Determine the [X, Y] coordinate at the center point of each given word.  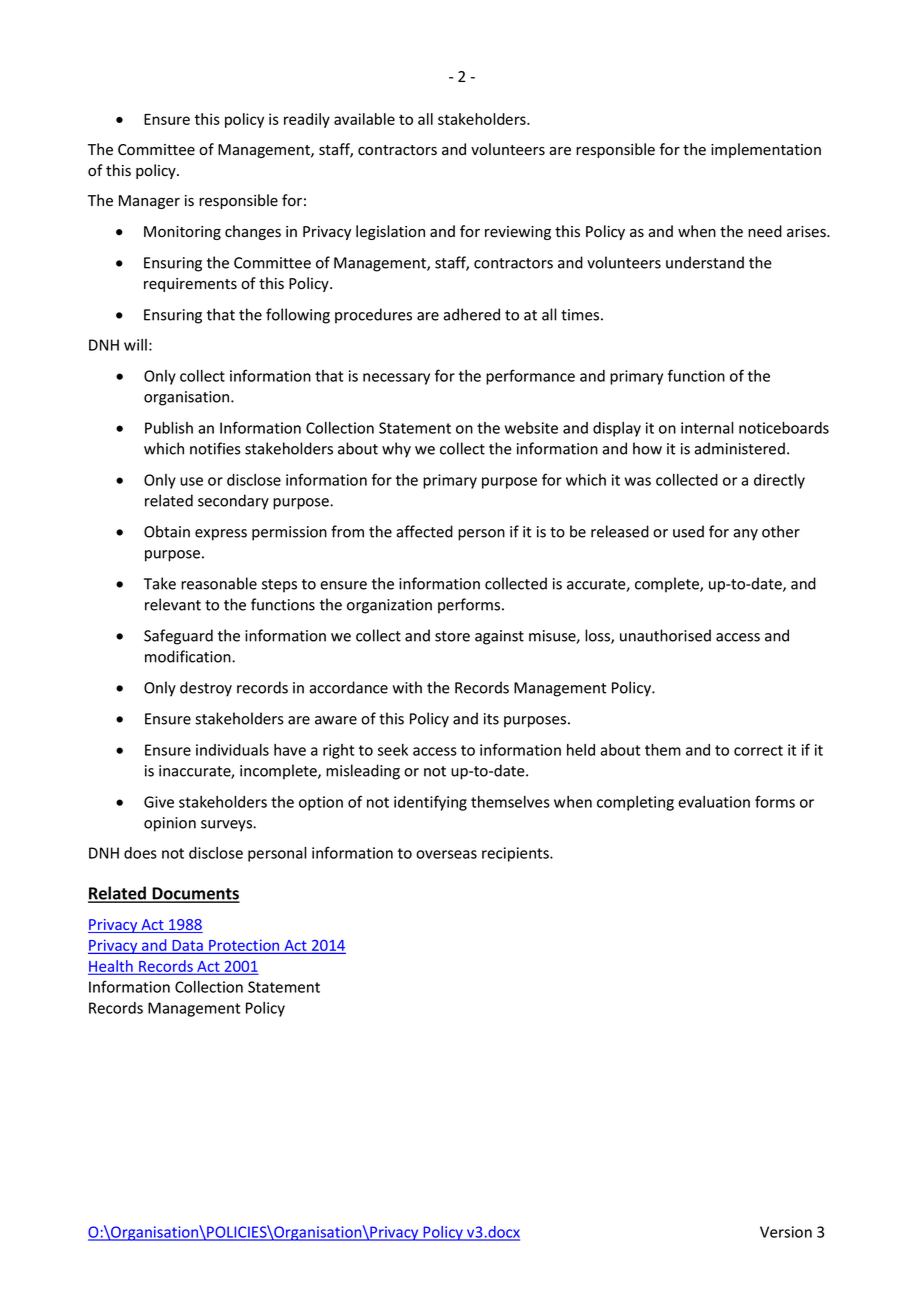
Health [111, 967]
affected [424, 531]
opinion [170, 824]
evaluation [714, 802]
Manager [149, 202]
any [745, 535]
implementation [766, 150]
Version [786, 1232]
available [364, 119]
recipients [516, 854]
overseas [446, 854]
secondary [233, 502]
